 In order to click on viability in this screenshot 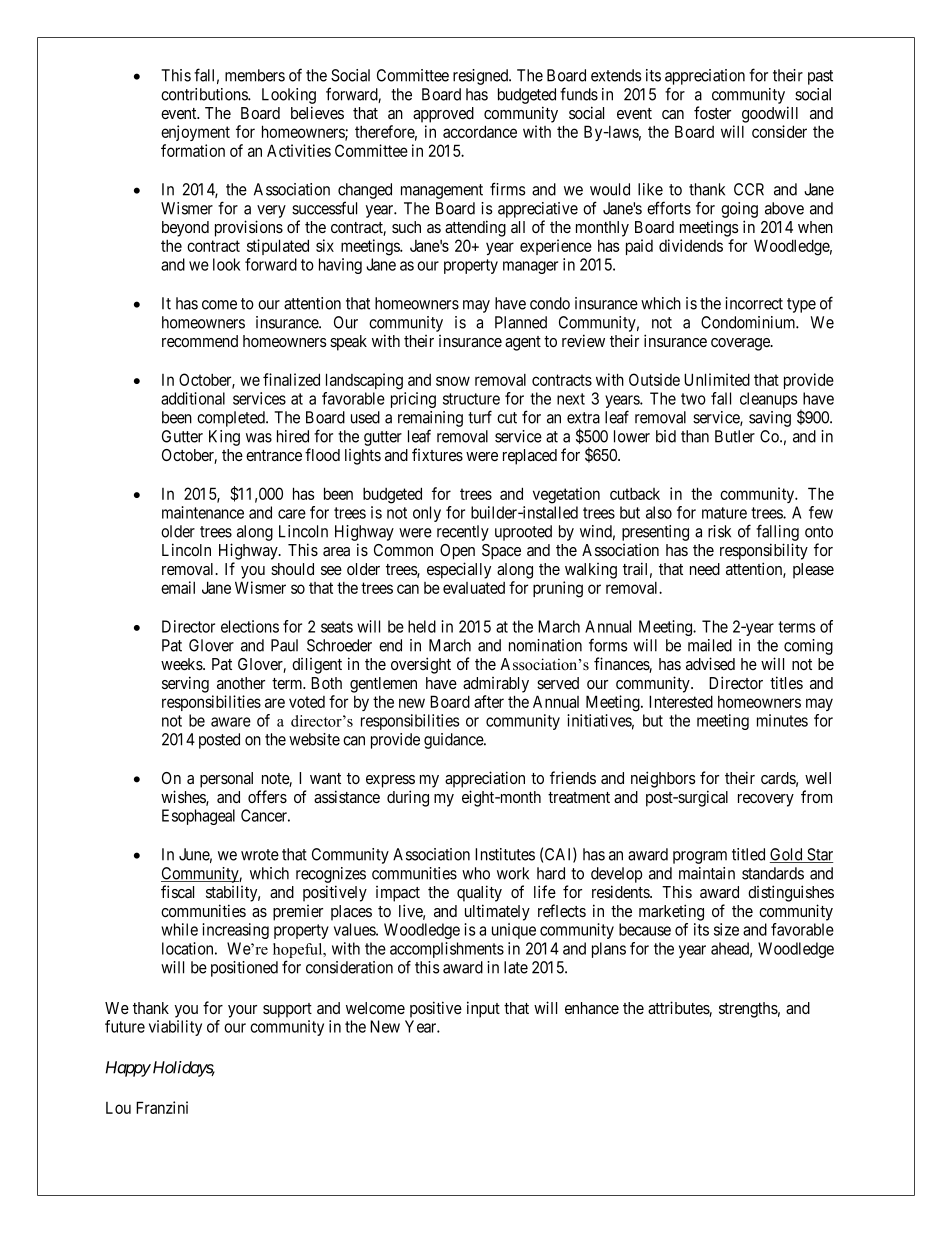, I will do `click(175, 1028)`.
